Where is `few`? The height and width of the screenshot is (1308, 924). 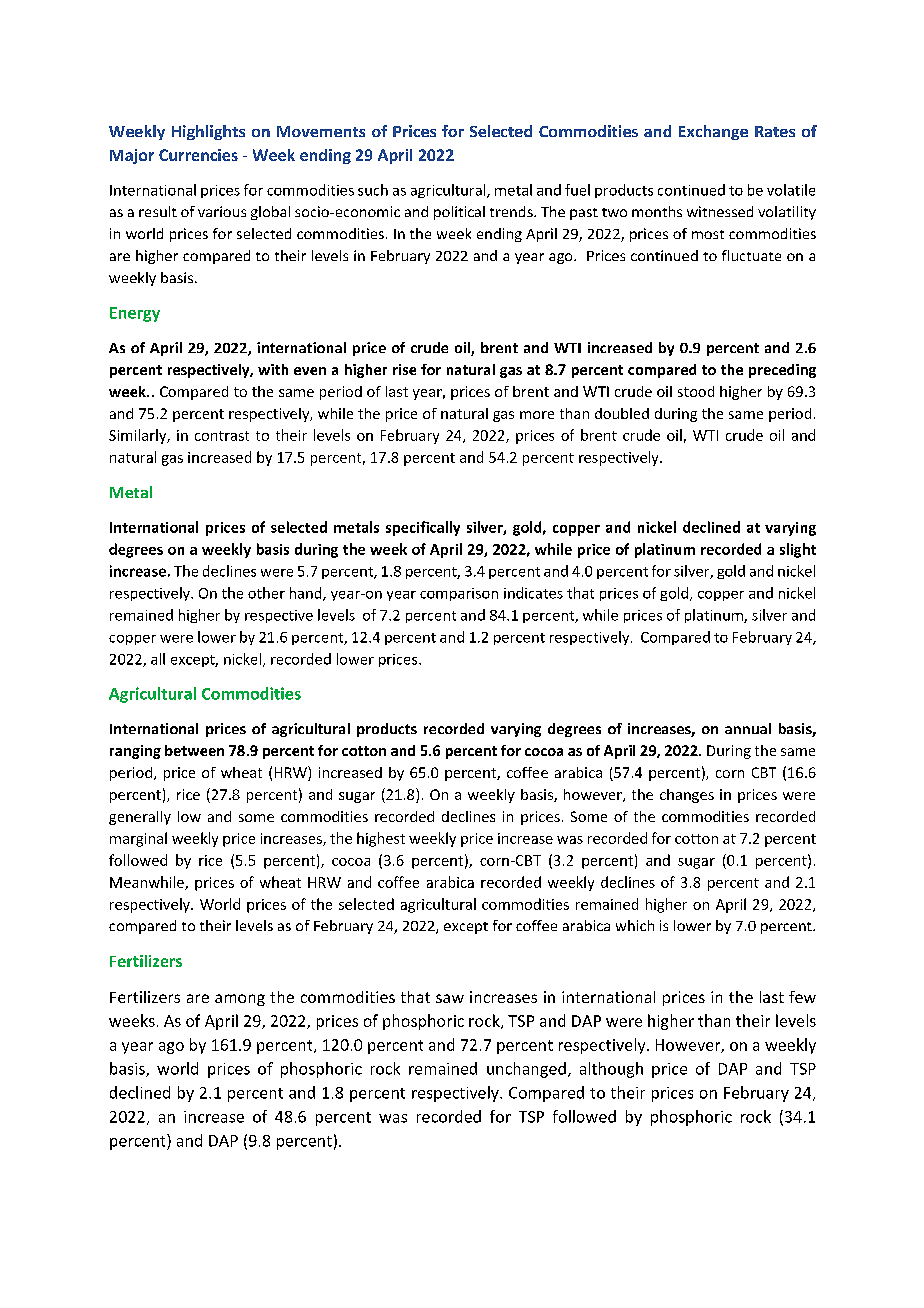 few is located at coordinates (802, 997).
